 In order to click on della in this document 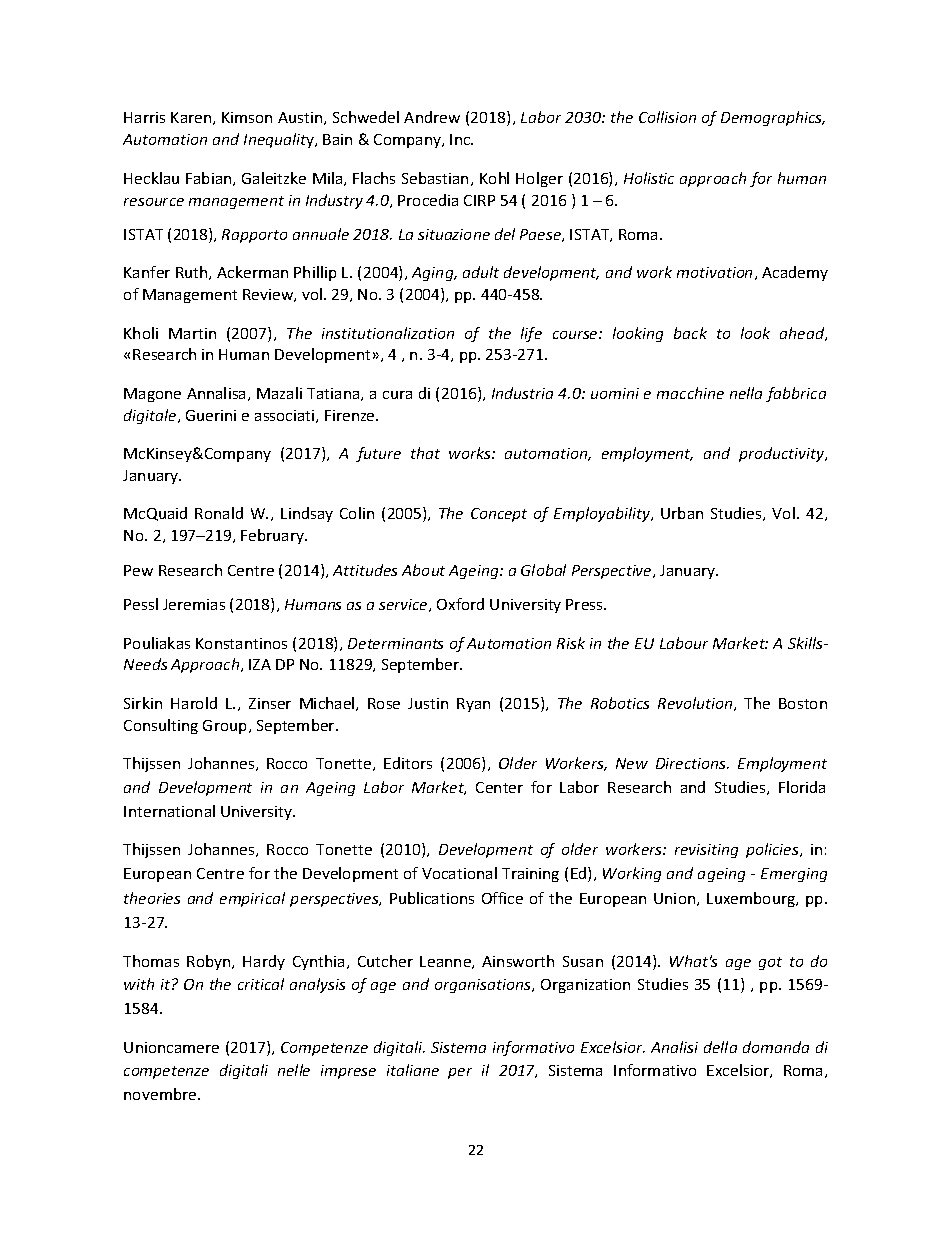, I will do `click(720, 1047)`.
